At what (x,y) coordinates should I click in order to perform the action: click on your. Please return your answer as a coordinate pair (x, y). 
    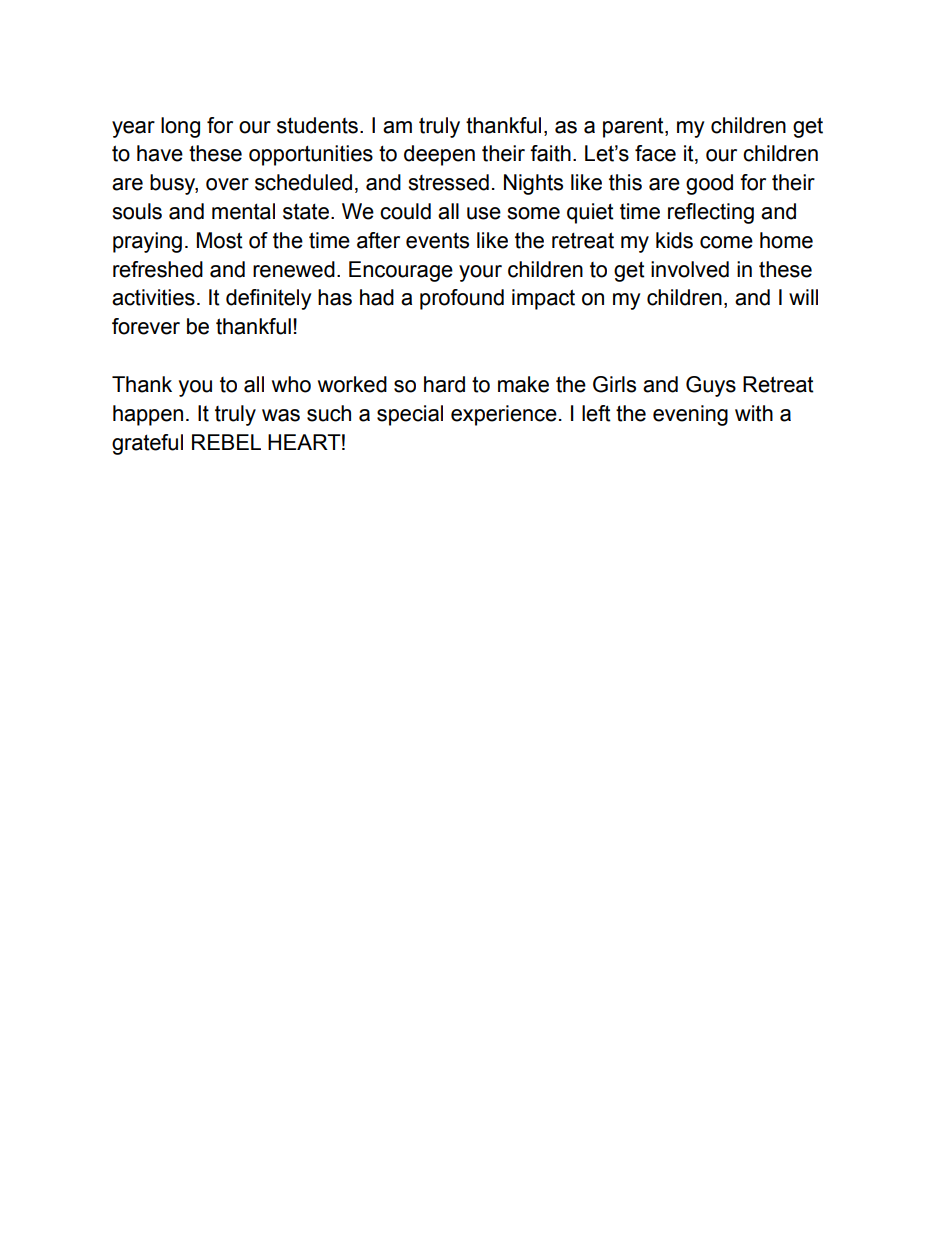
    Looking at the image, I should click on (480, 273).
